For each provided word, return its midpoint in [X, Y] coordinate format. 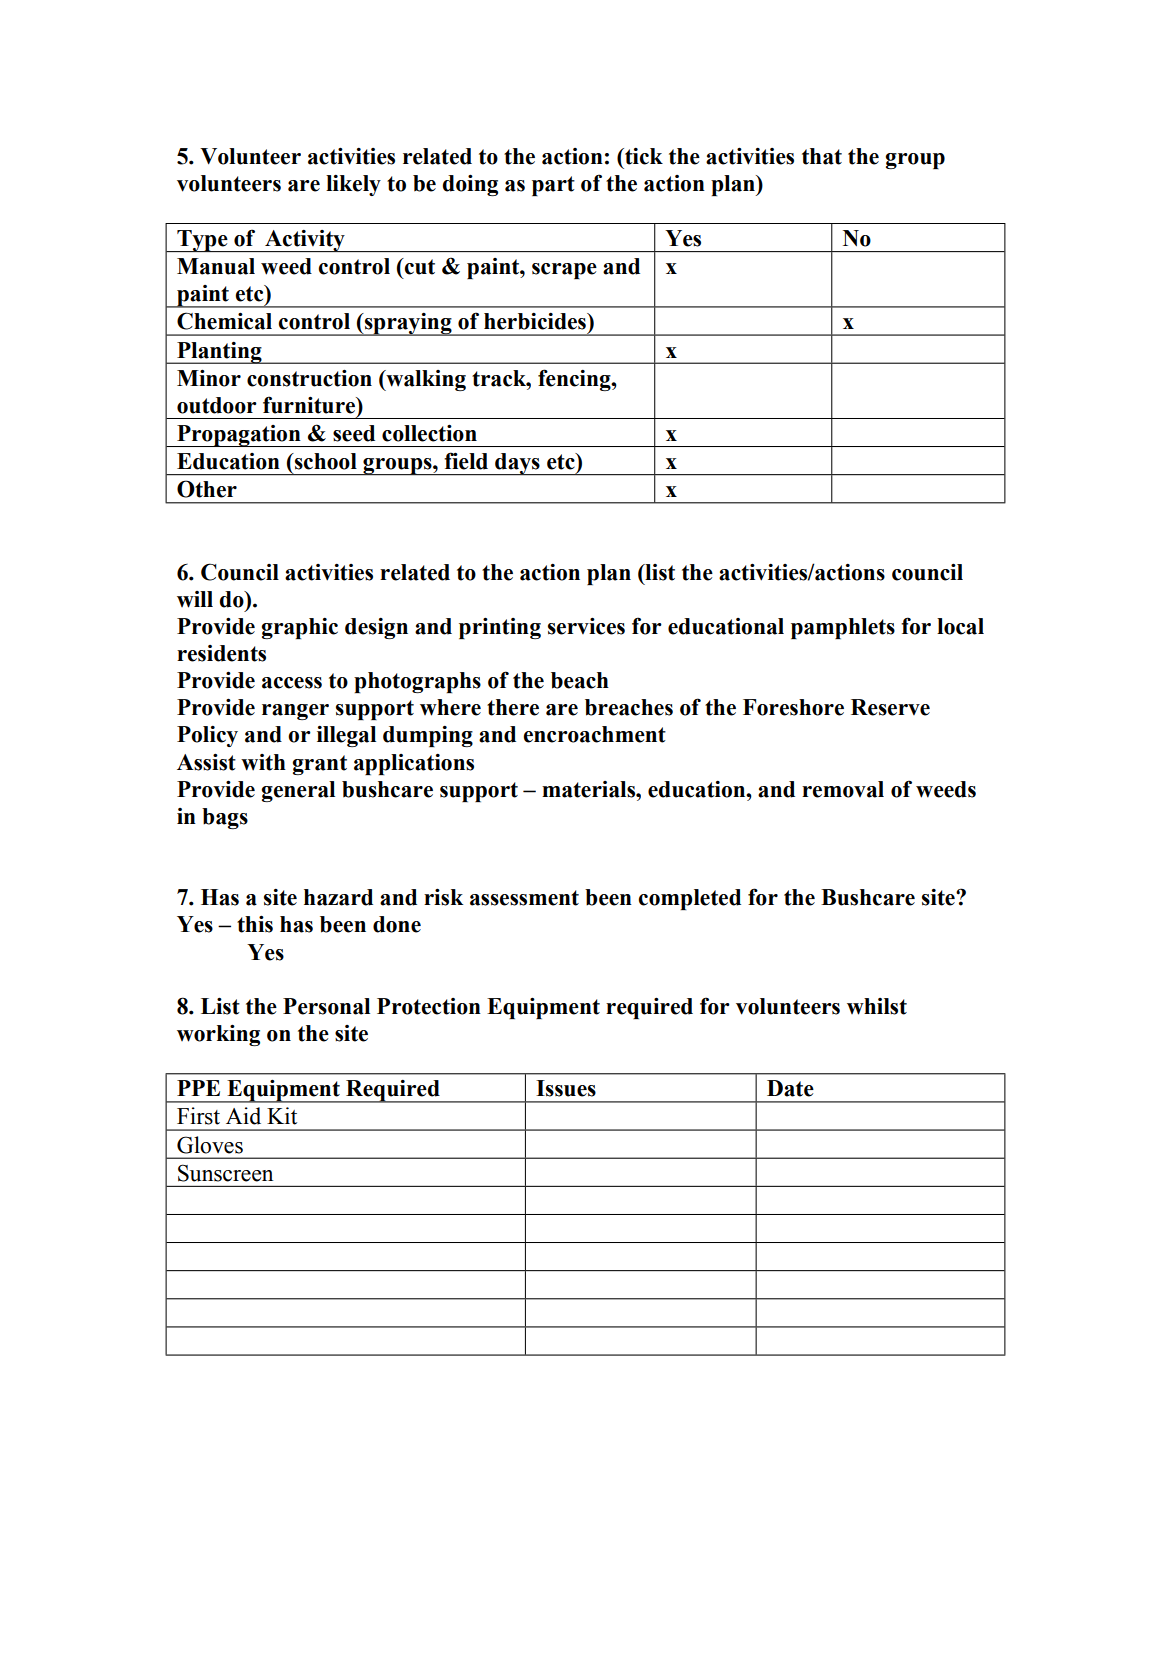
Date [790, 1088]
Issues [566, 1088]
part [553, 186]
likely [353, 185]
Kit [282, 1116]
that [822, 156]
